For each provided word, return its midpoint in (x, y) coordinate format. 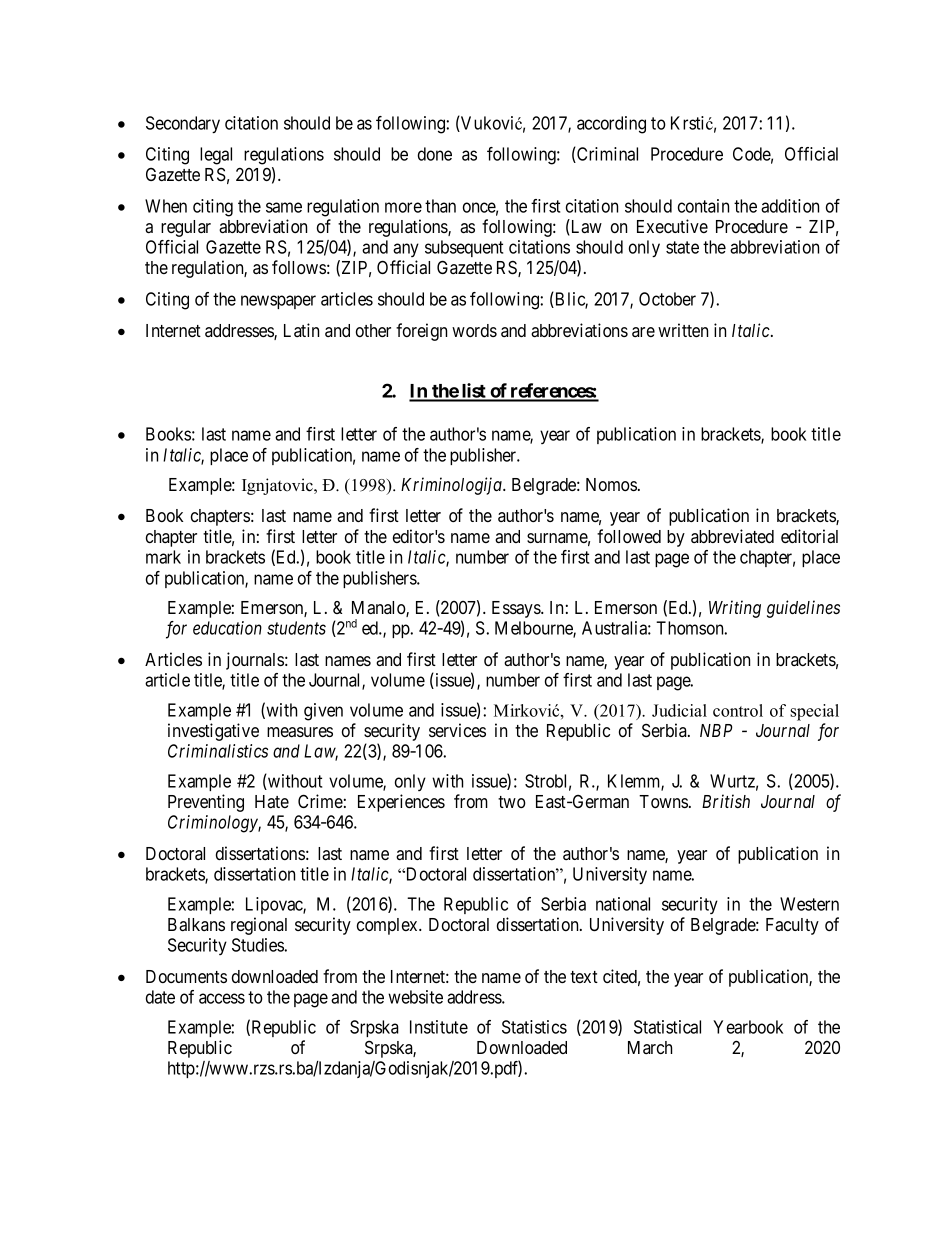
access (222, 998)
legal (216, 156)
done (435, 154)
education (227, 628)
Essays (517, 609)
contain (703, 206)
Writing (735, 609)
